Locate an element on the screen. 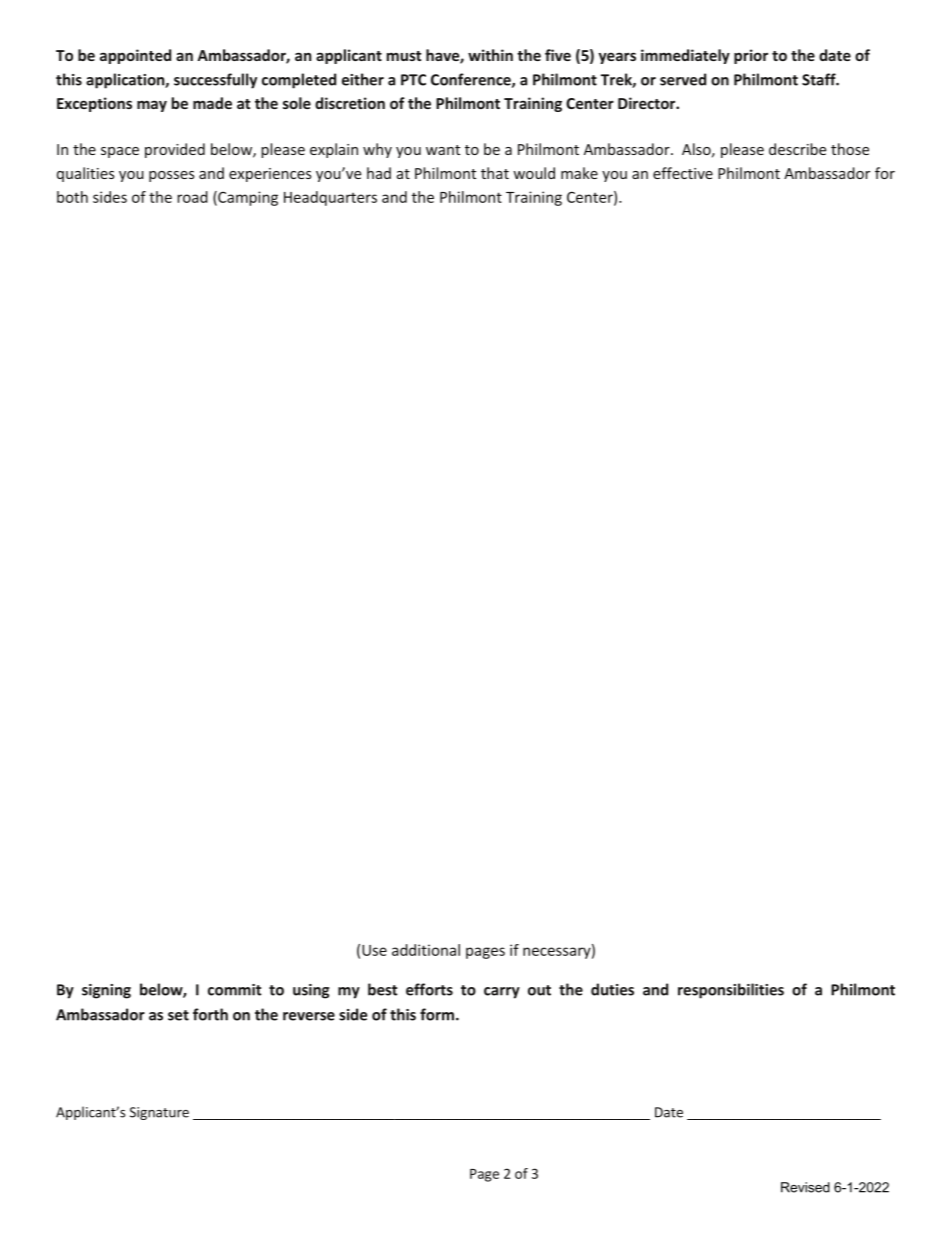  Signature is located at coordinates (159, 1113).
